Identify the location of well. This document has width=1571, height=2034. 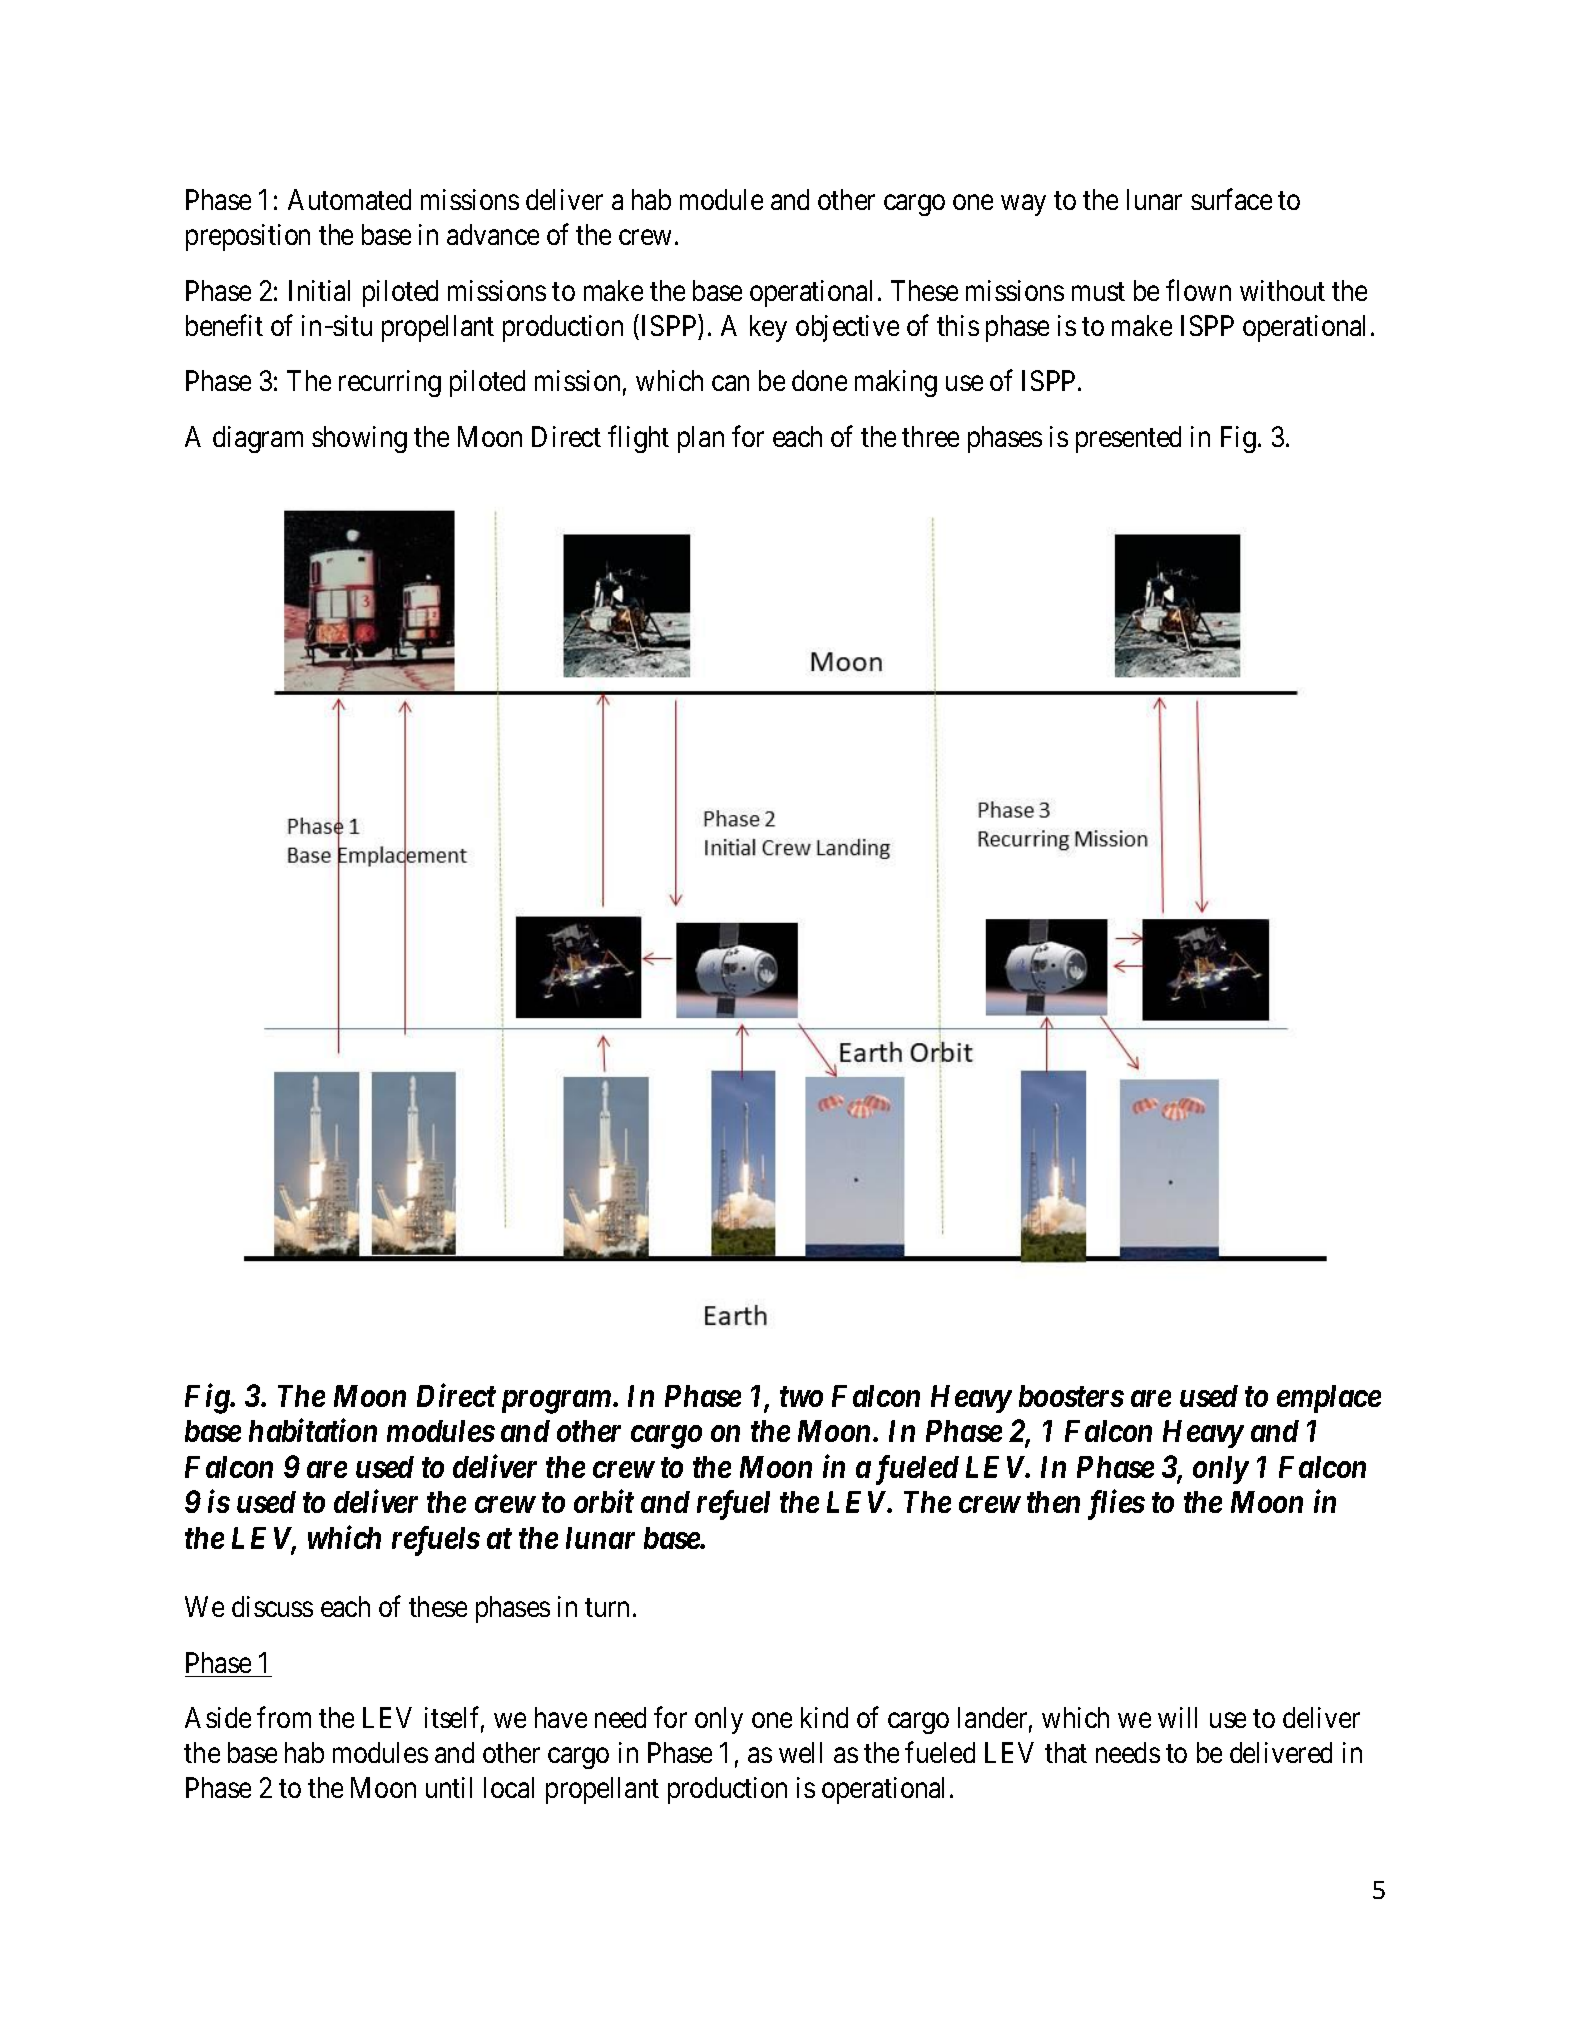
(800, 1752).
